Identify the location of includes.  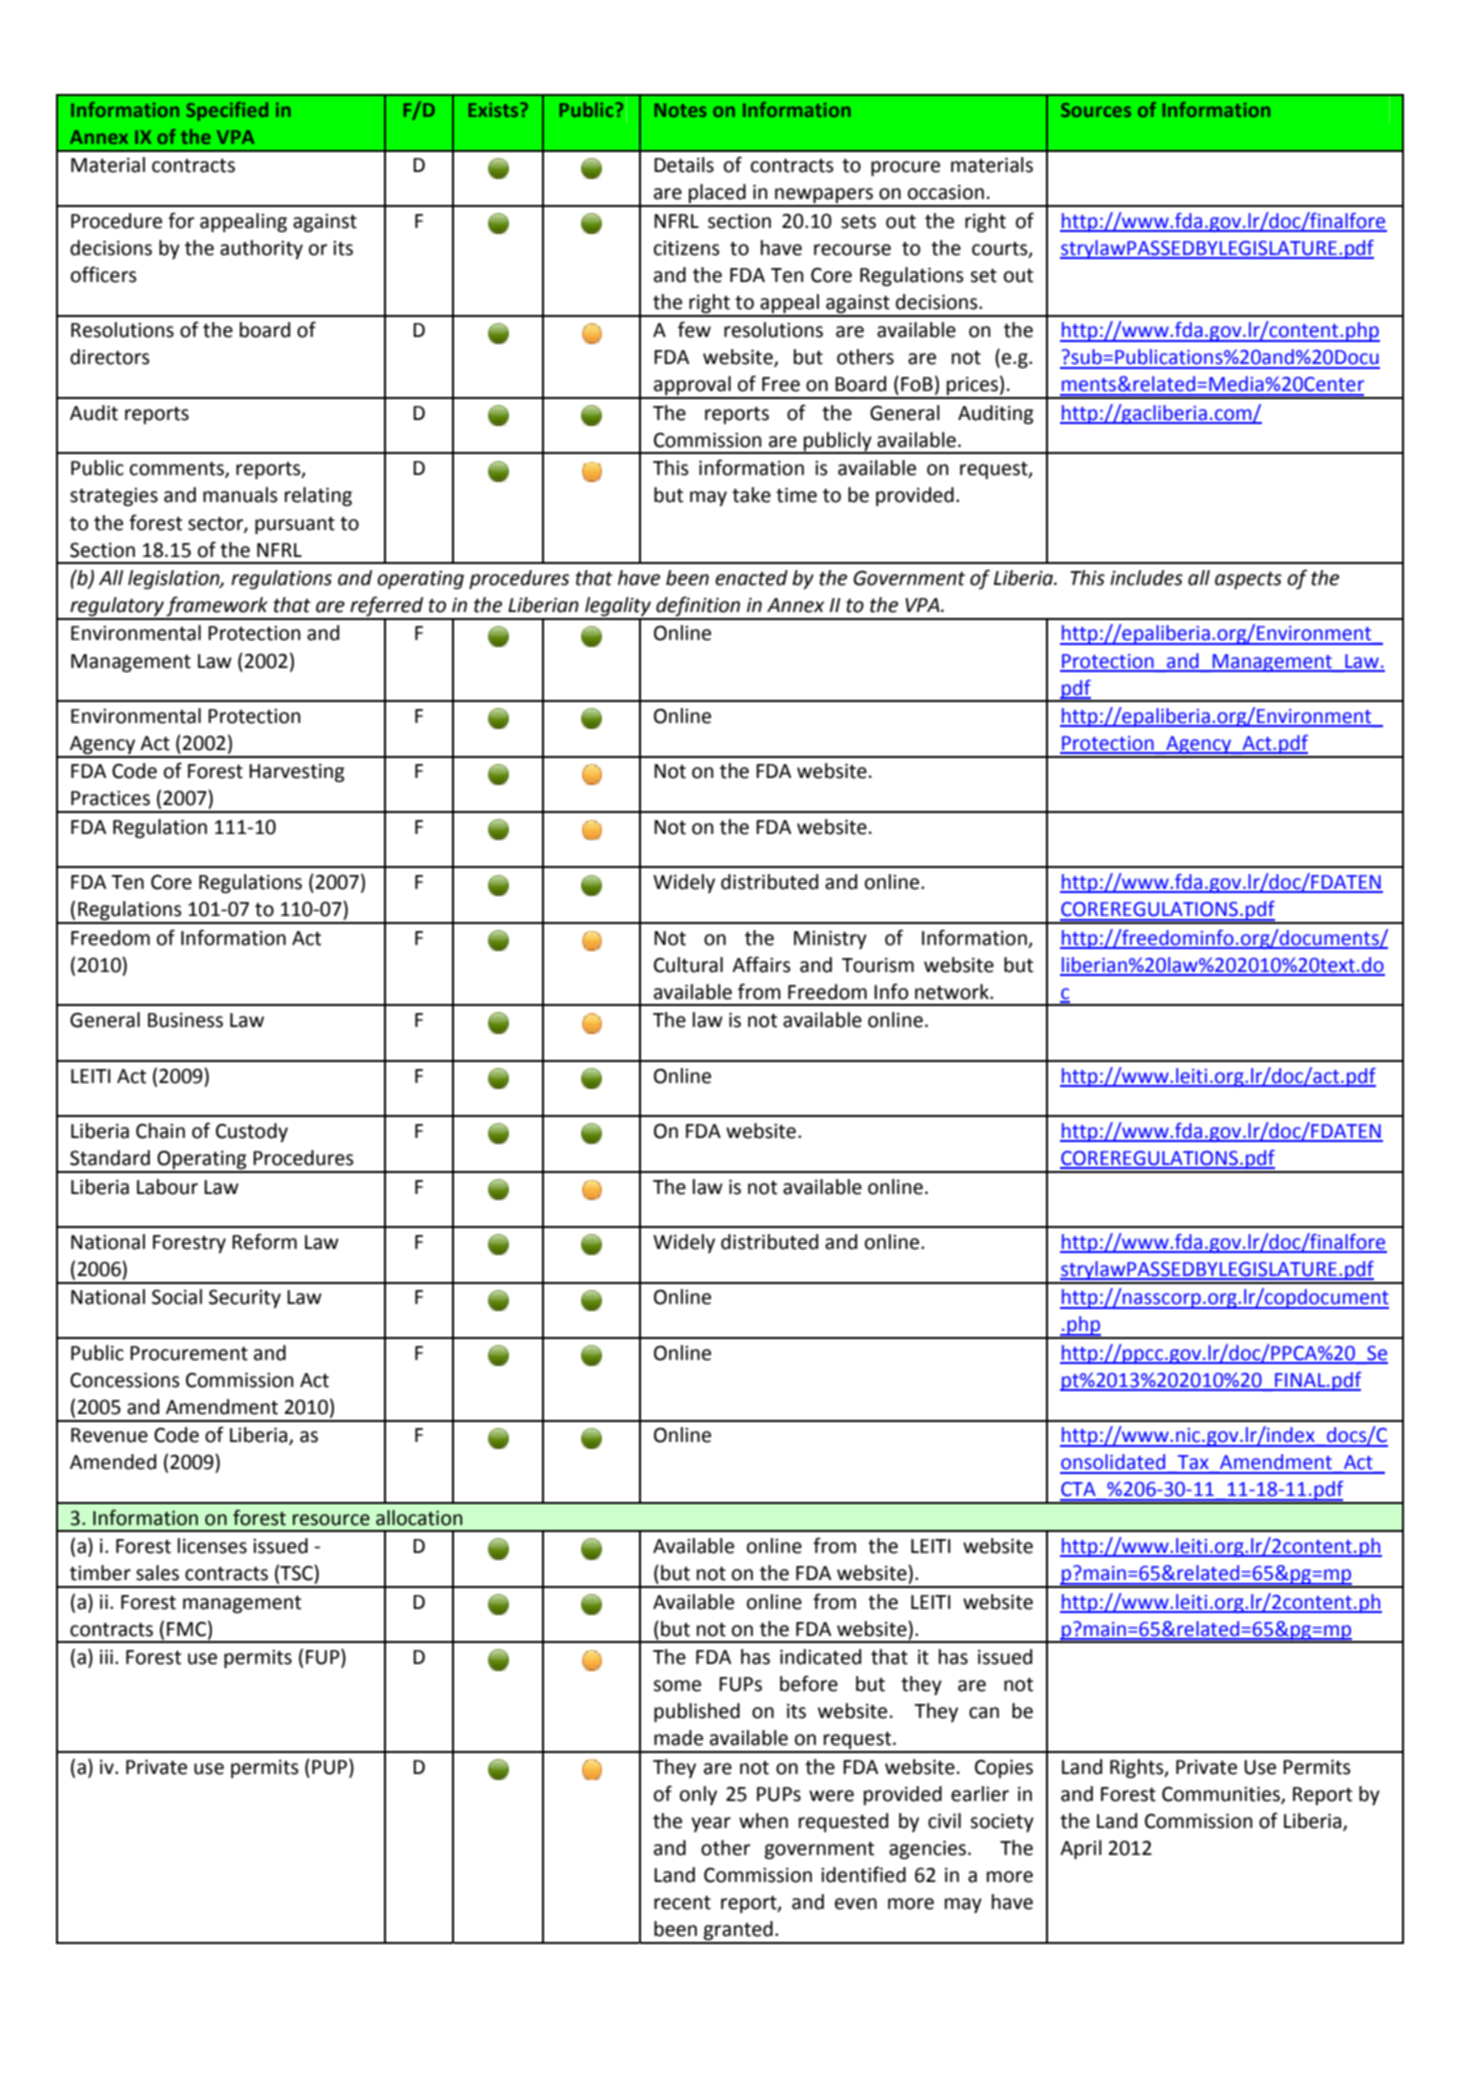
(1146, 578).
